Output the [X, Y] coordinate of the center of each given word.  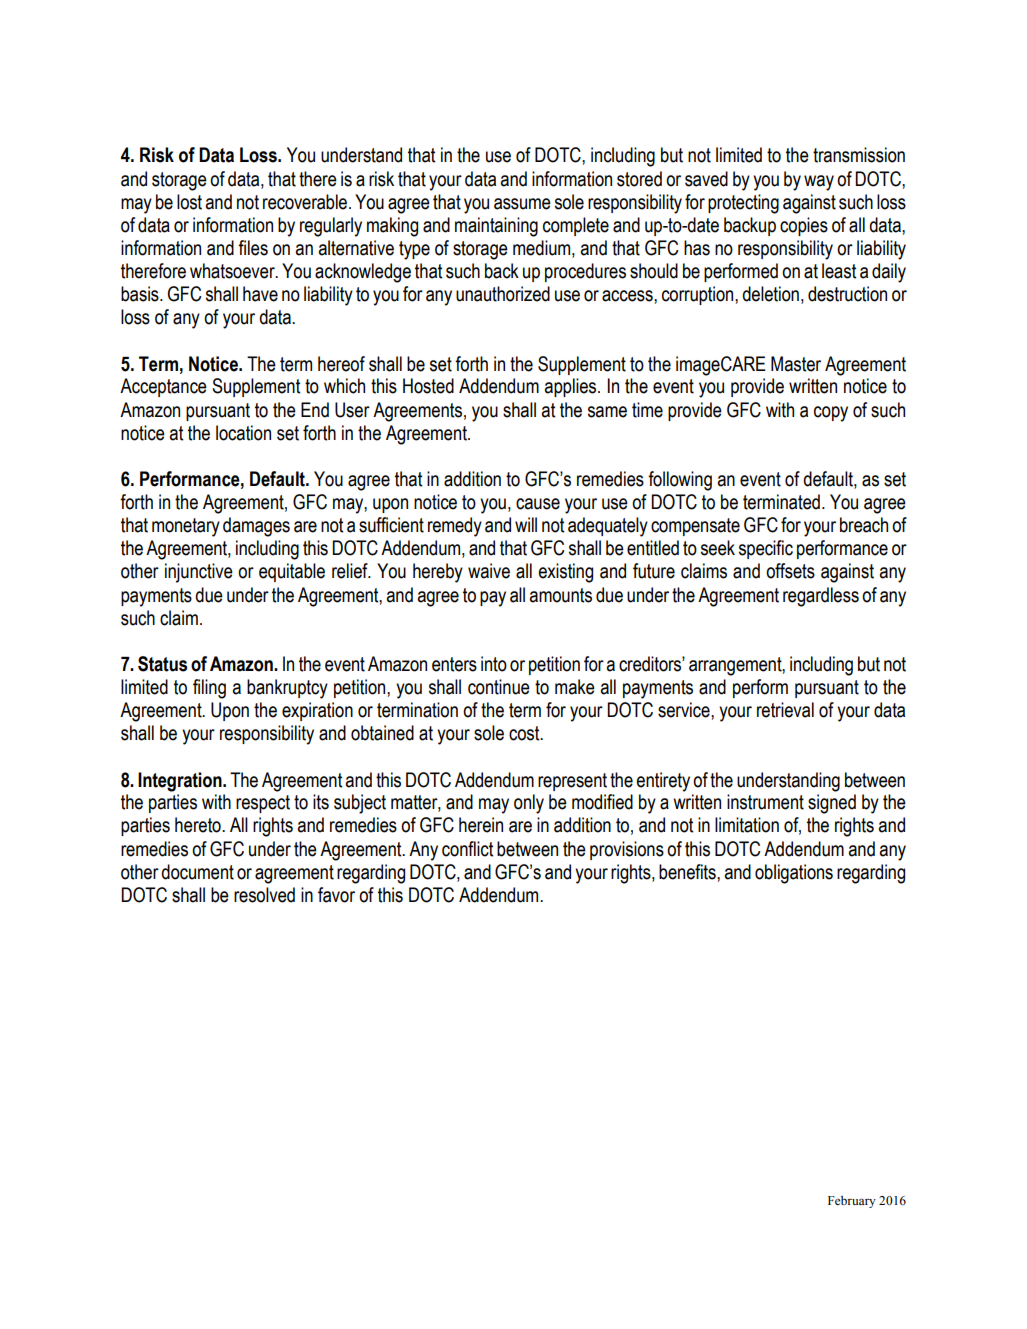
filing [209, 689]
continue [499, 687]
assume [522, 204]
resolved [264, 895]
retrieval [785, 710]
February [852, 1201]
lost [189, 202]
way [819, 183]
